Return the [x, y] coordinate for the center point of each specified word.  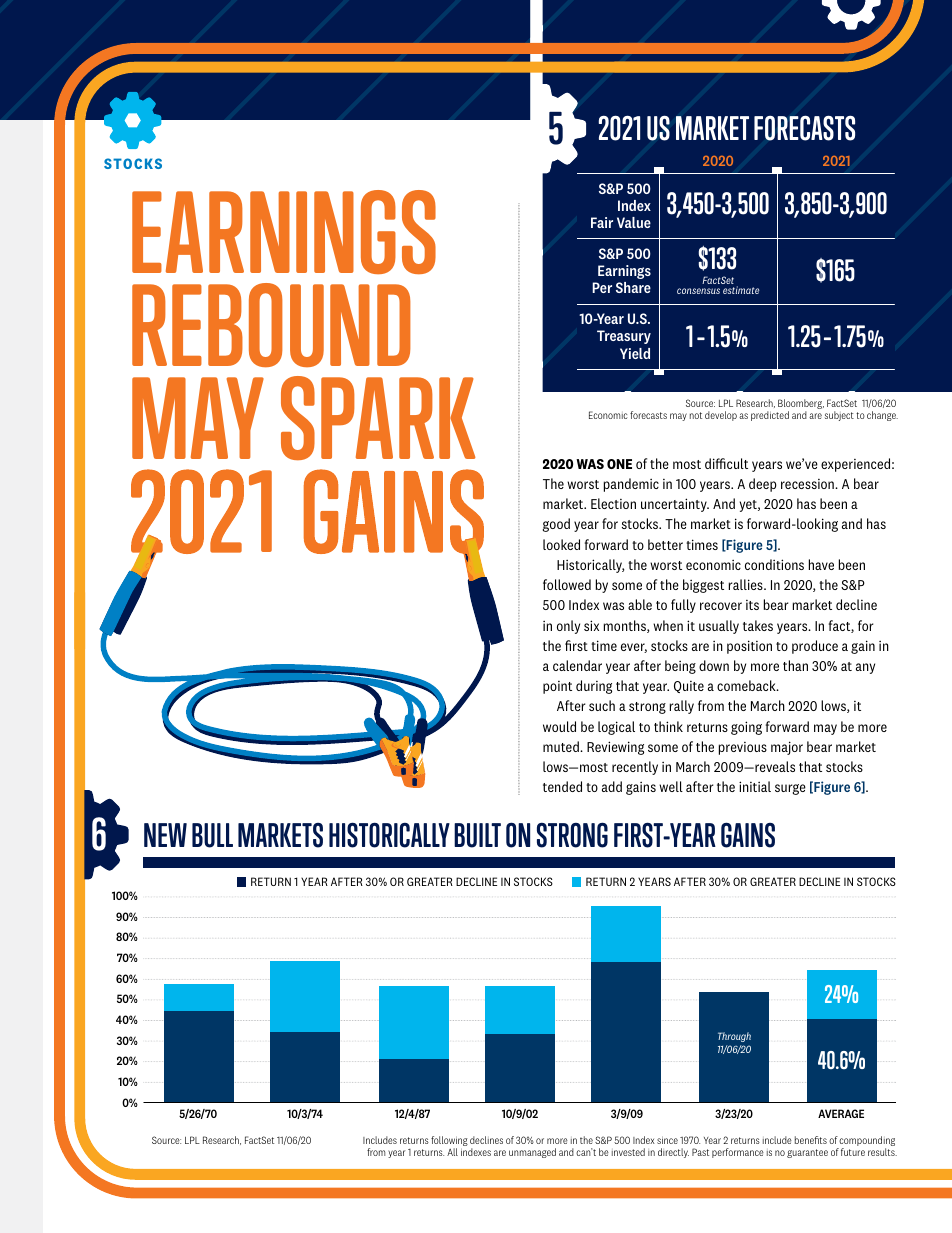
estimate [741, 290]
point [557, 687]
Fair [602, 222]
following [449, 1142]
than [795, 665]
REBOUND [271, 325]
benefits [811, 1140]
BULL [212, 835]
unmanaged [532, 1153]
